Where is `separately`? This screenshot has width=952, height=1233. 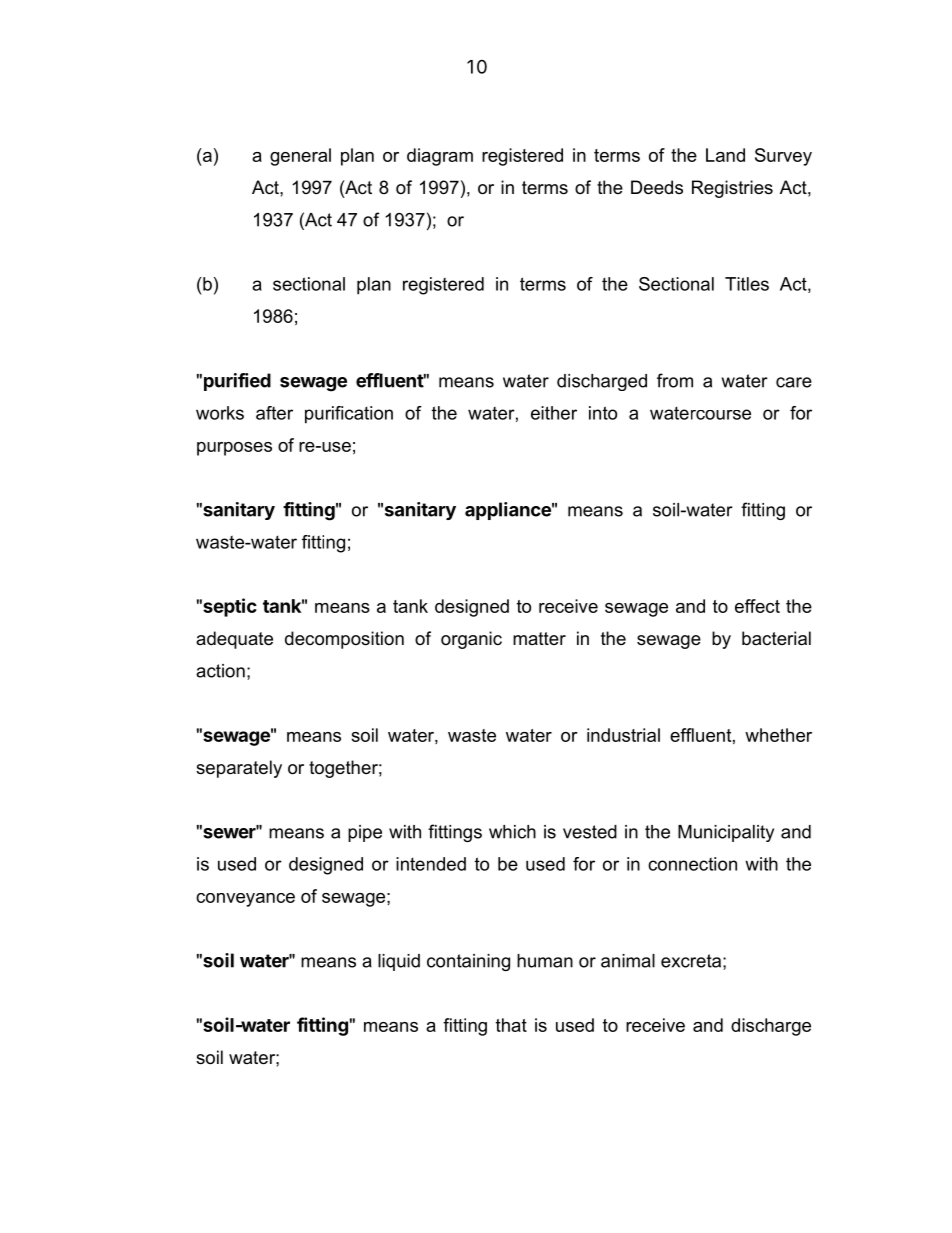
separately is located at coordinates (239, 769).
